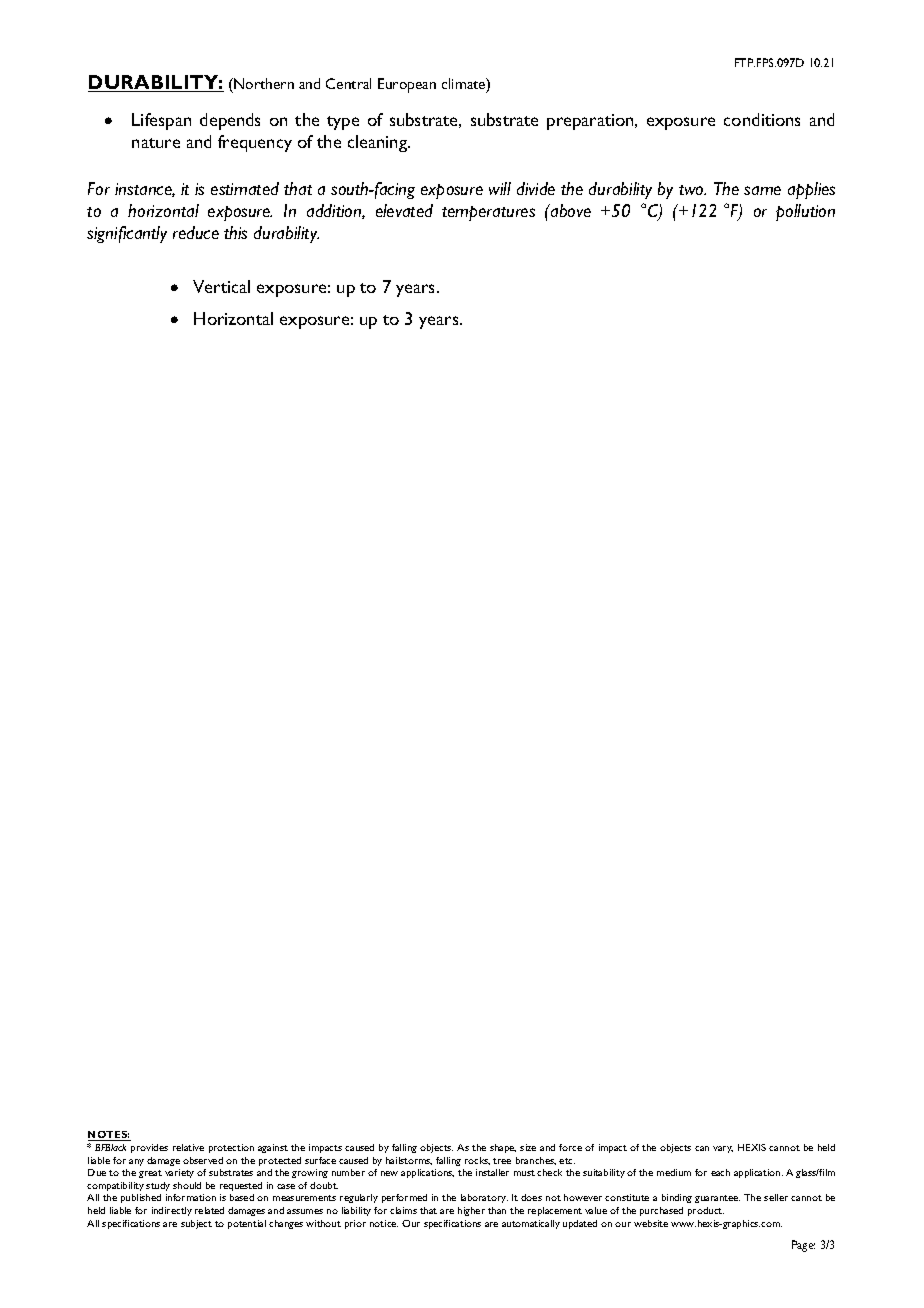  I want to click on pollution, so click(805, 212).
